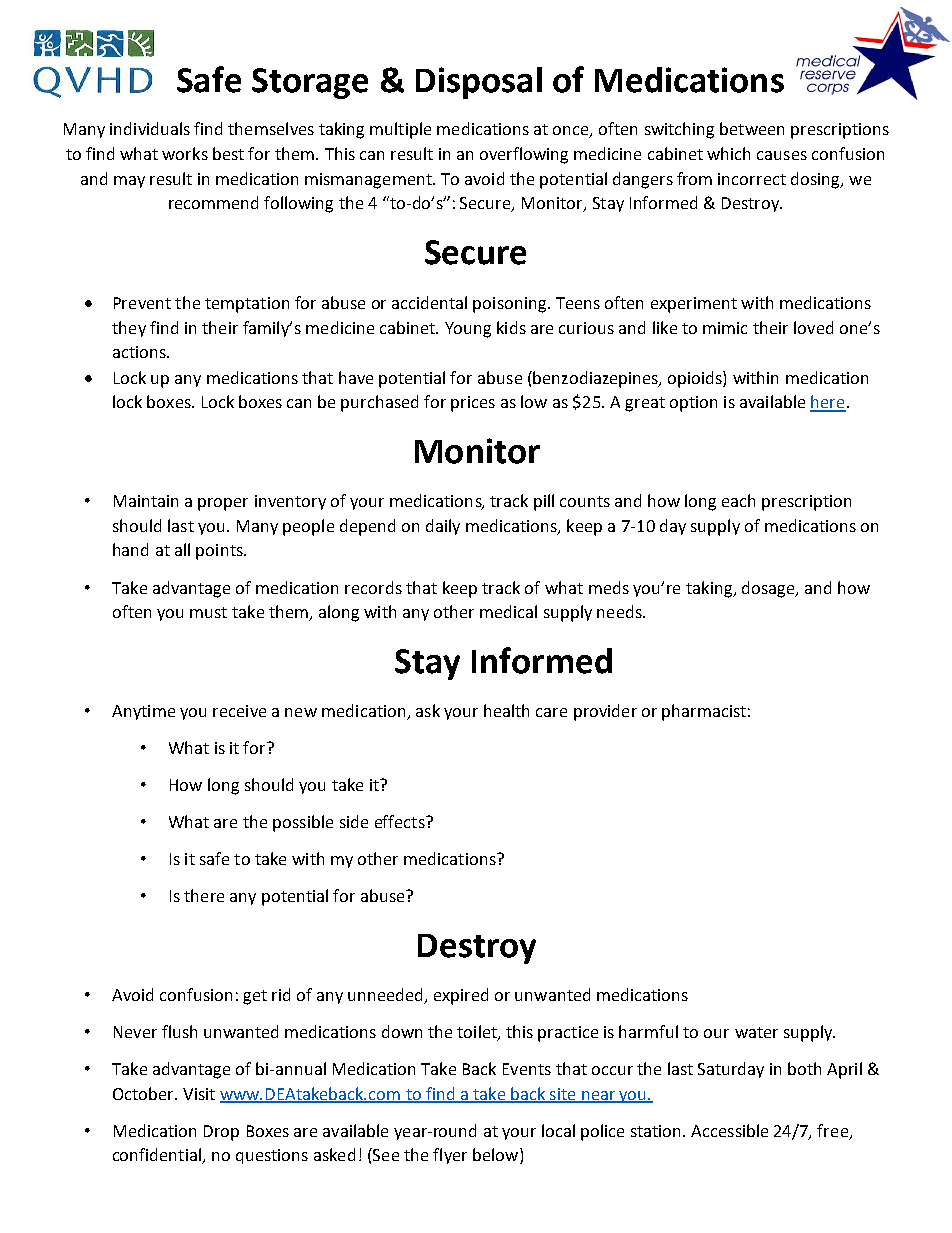 This page has height=1233, width=952. I want to click on between, so click(752, 128).
